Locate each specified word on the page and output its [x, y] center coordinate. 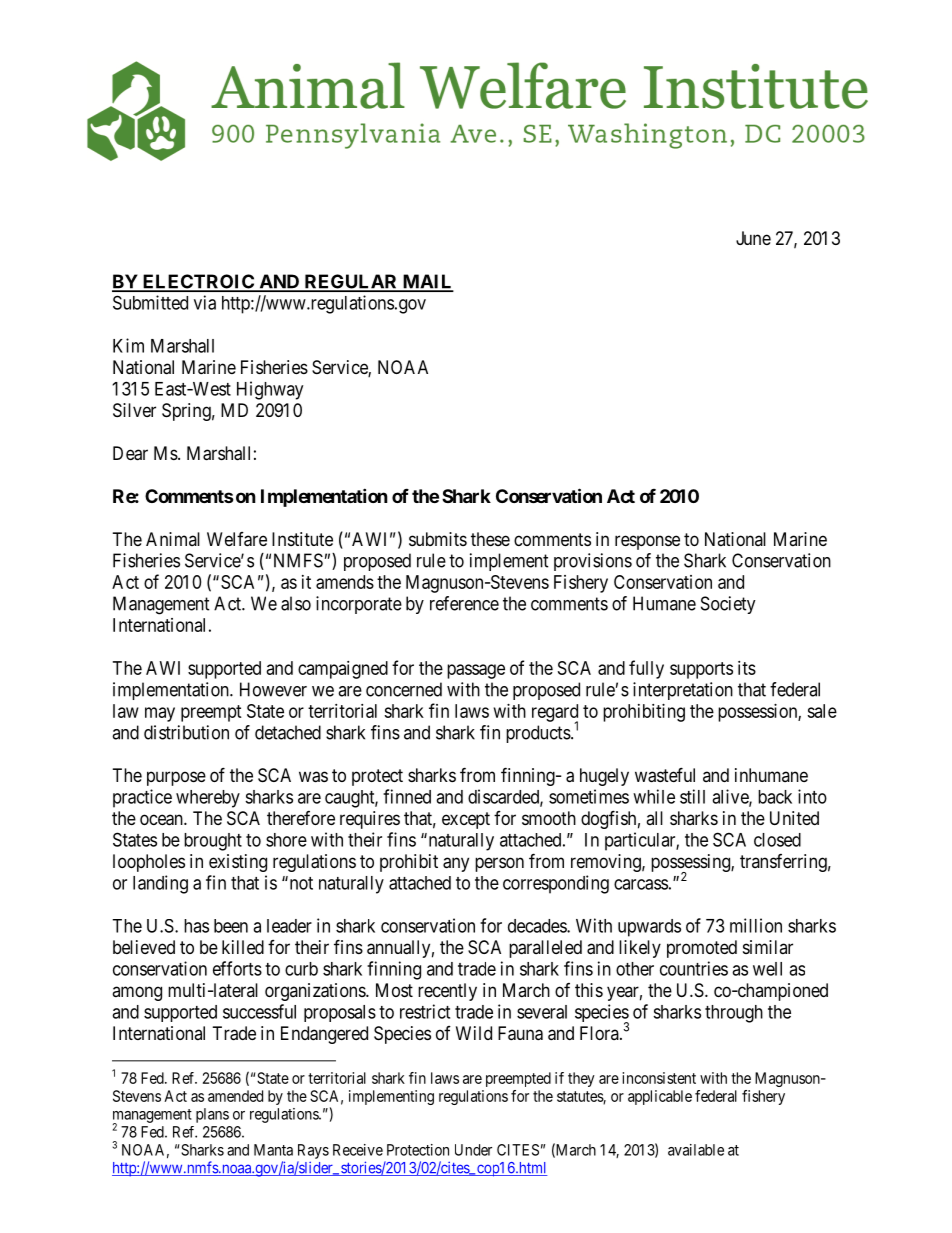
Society [728, 605]
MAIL [427, 282]
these [490, 539]
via [205, 302]
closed [777, 840]
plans [212, 1115]
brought [213, 842]
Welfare [237, 539]
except [466, 820]
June [753, 238]
